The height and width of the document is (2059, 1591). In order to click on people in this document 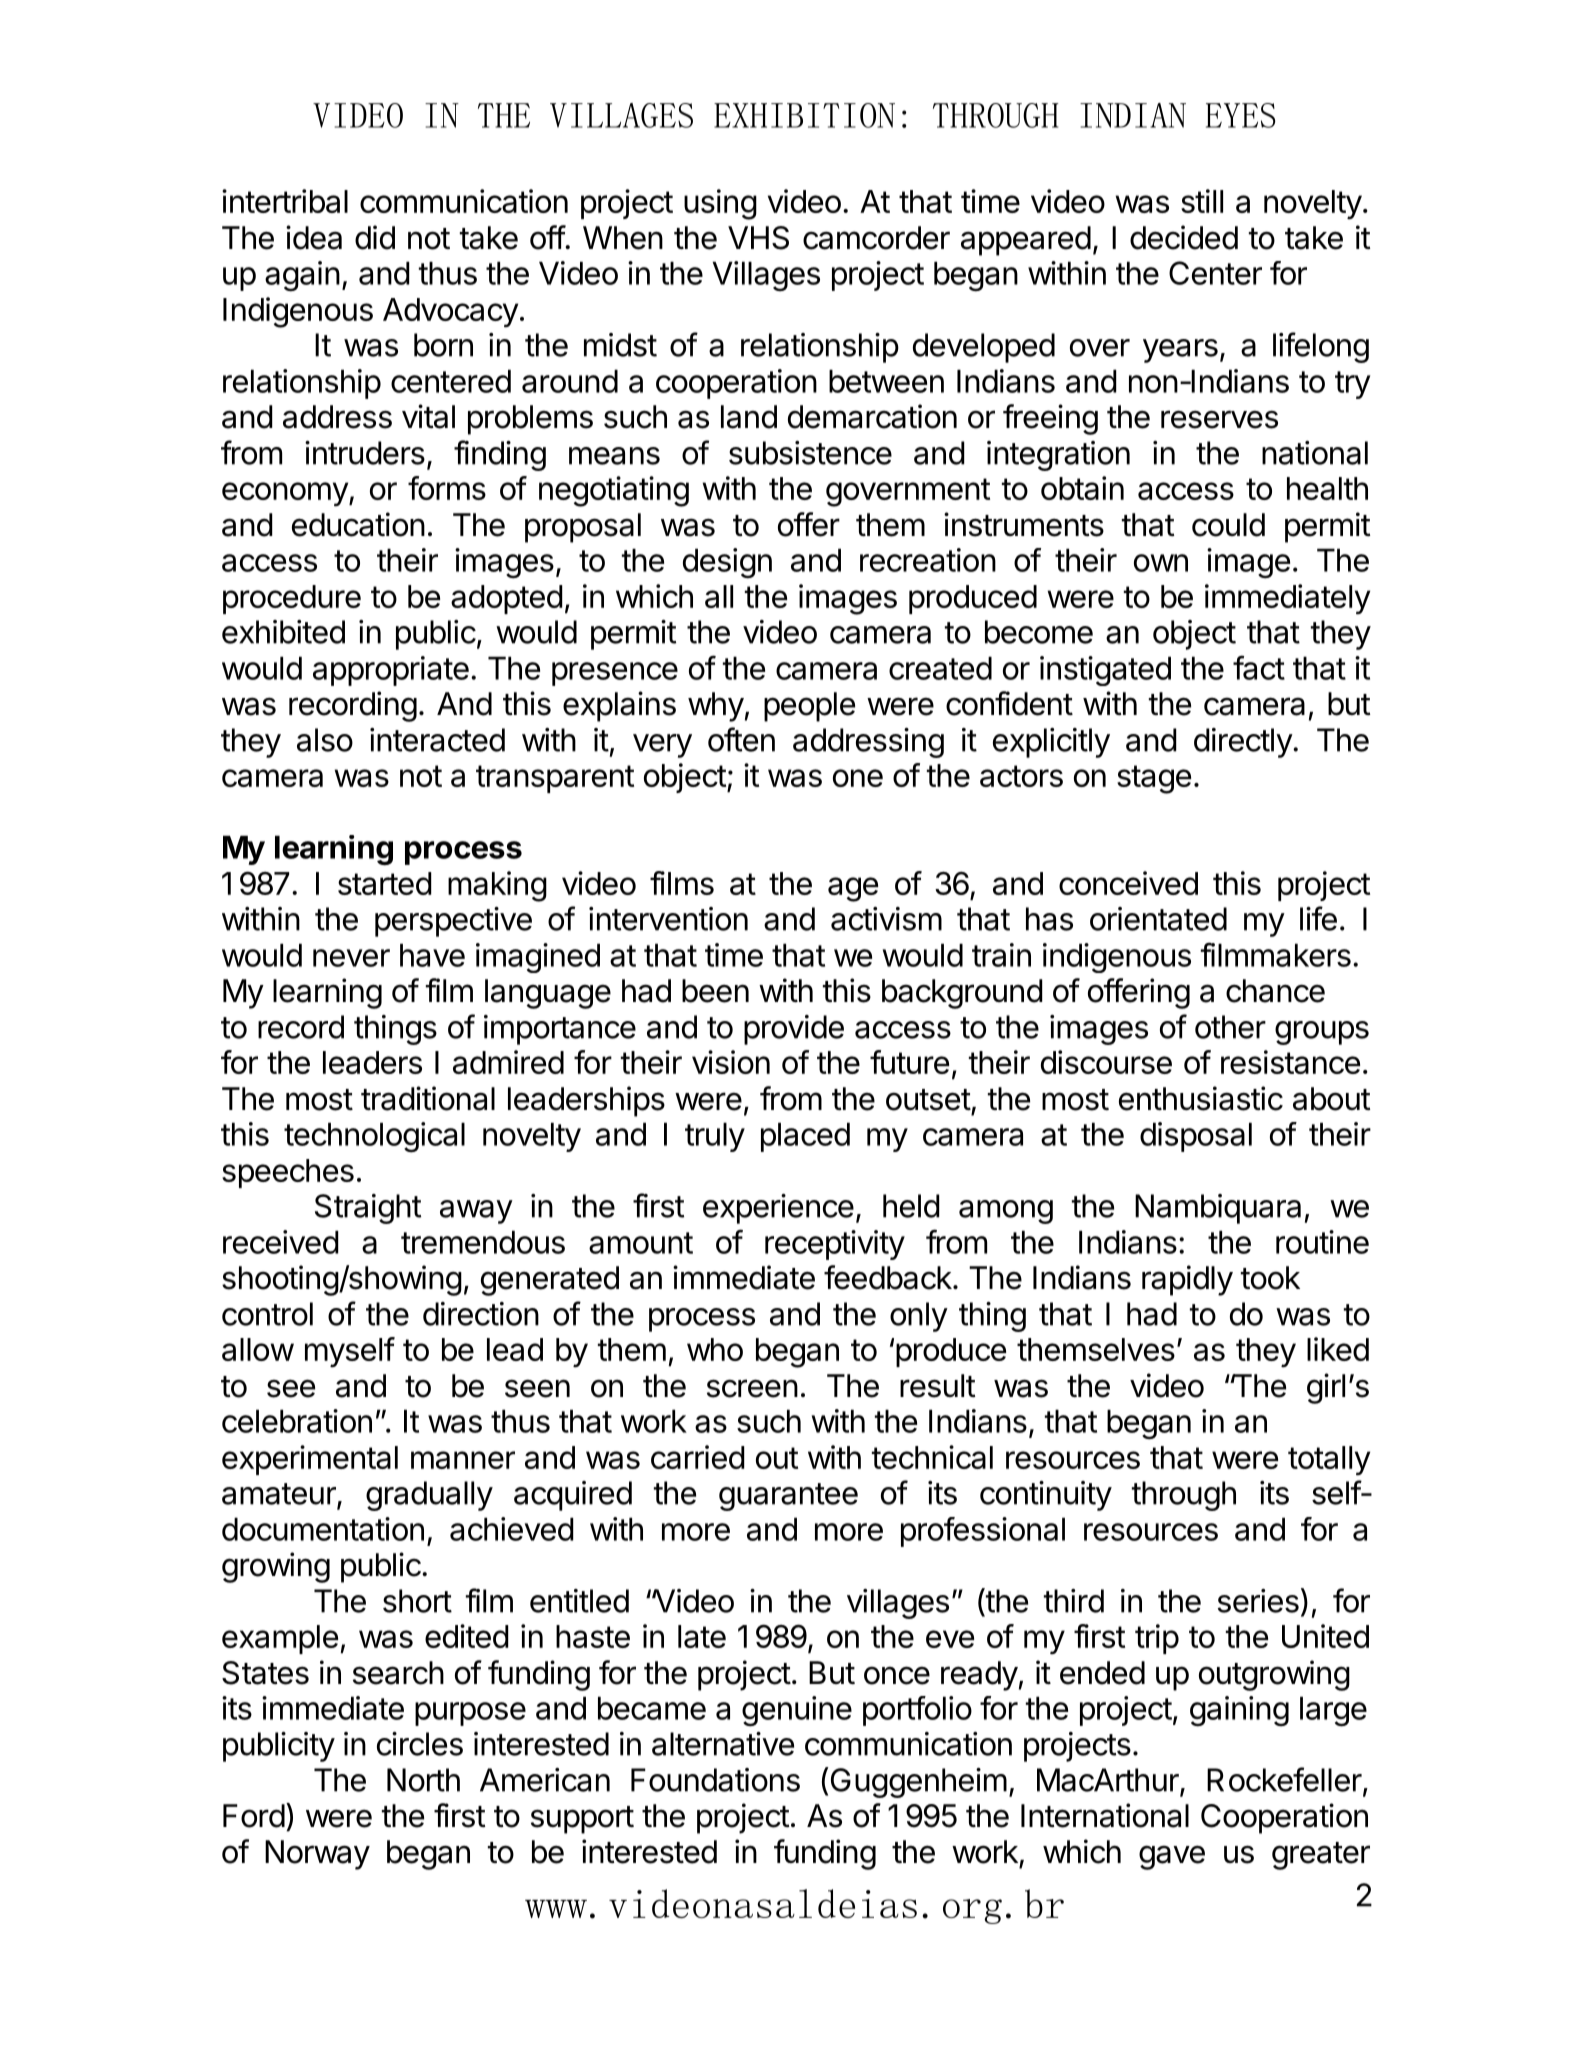, I will do `click(809, 707)`.
